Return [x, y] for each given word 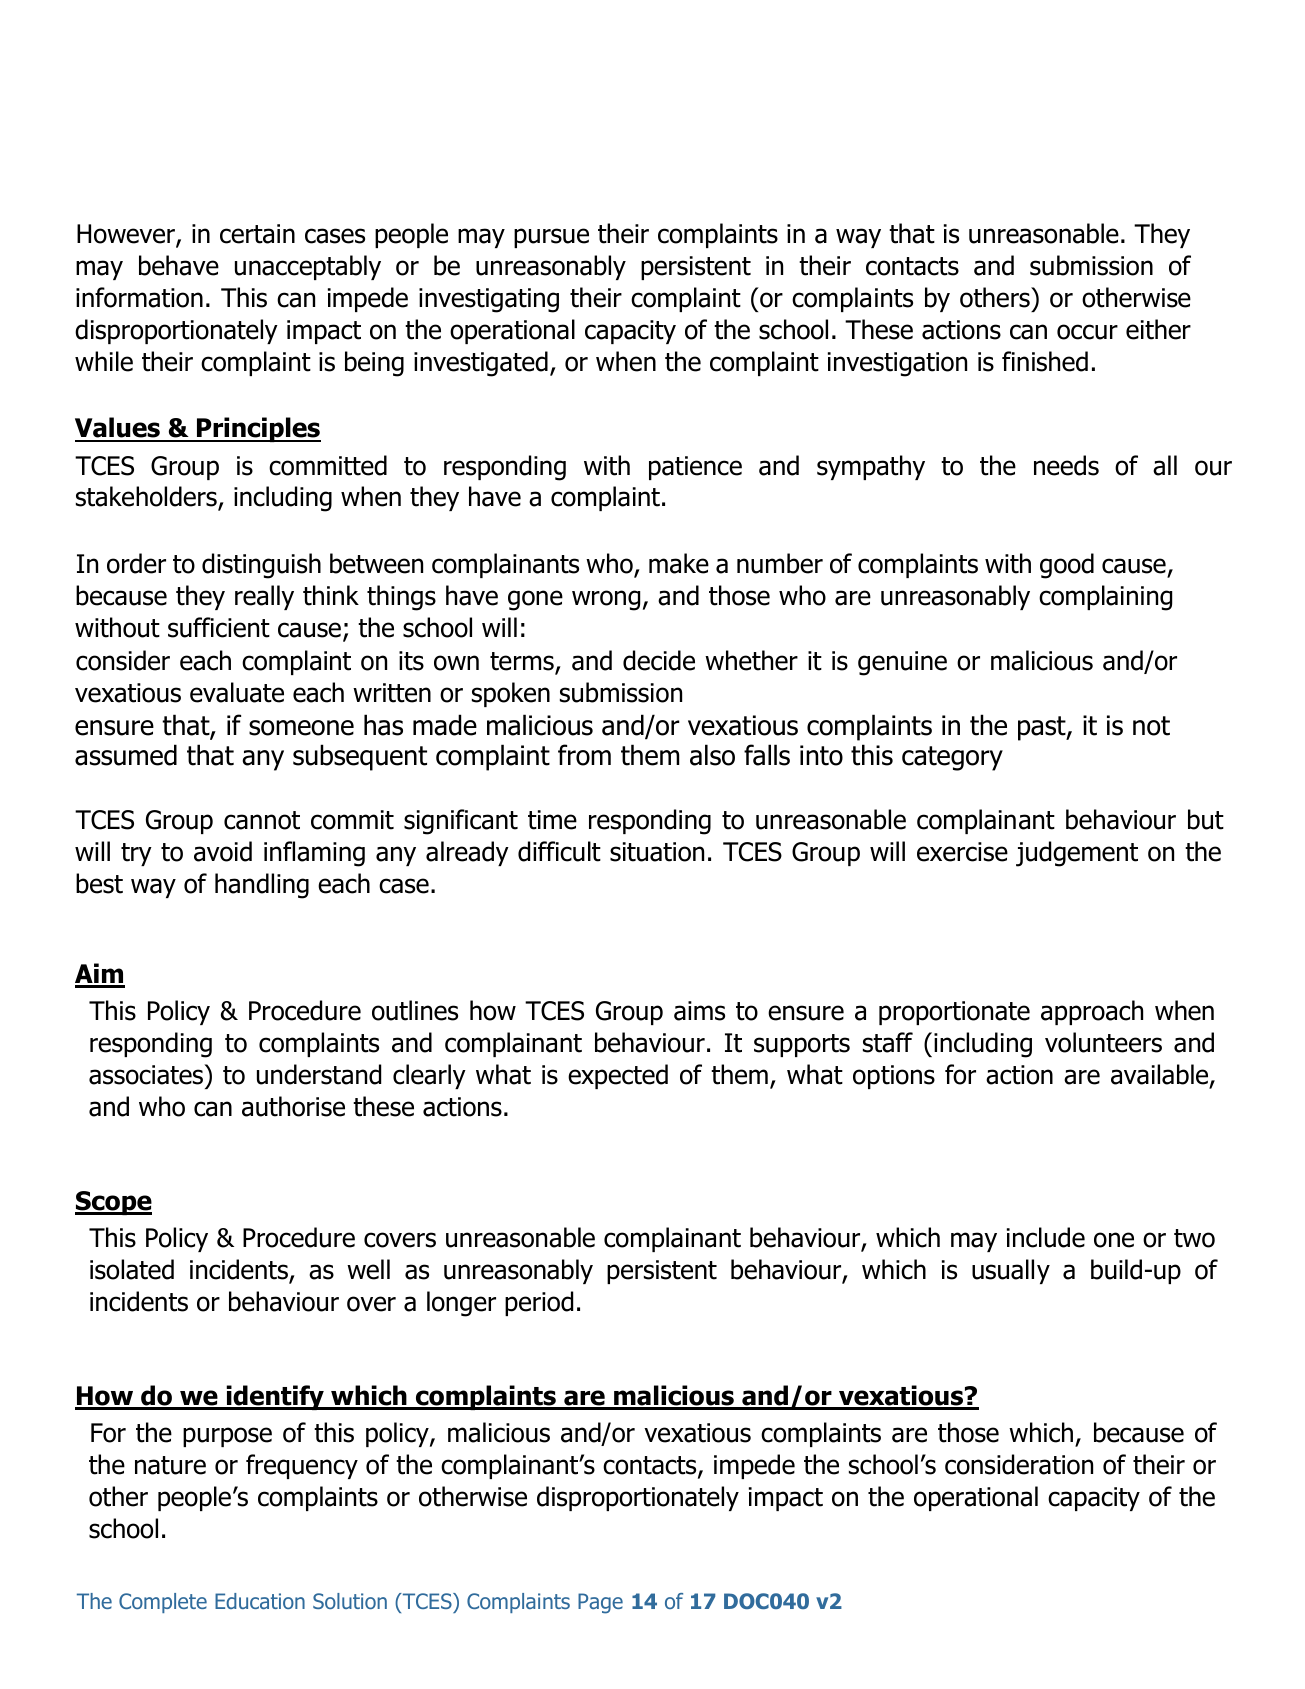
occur [1087, 332]
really [264, 597]
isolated [132, 1269]
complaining [1105, 598]
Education [260, 1601]
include [1046, 1237]
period [539, 1303]
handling [262, 886]
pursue [551, 238]
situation [657, 852]
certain [257, 234]
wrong [606, 600]
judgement [1077, 854]
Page [600, 1603]
